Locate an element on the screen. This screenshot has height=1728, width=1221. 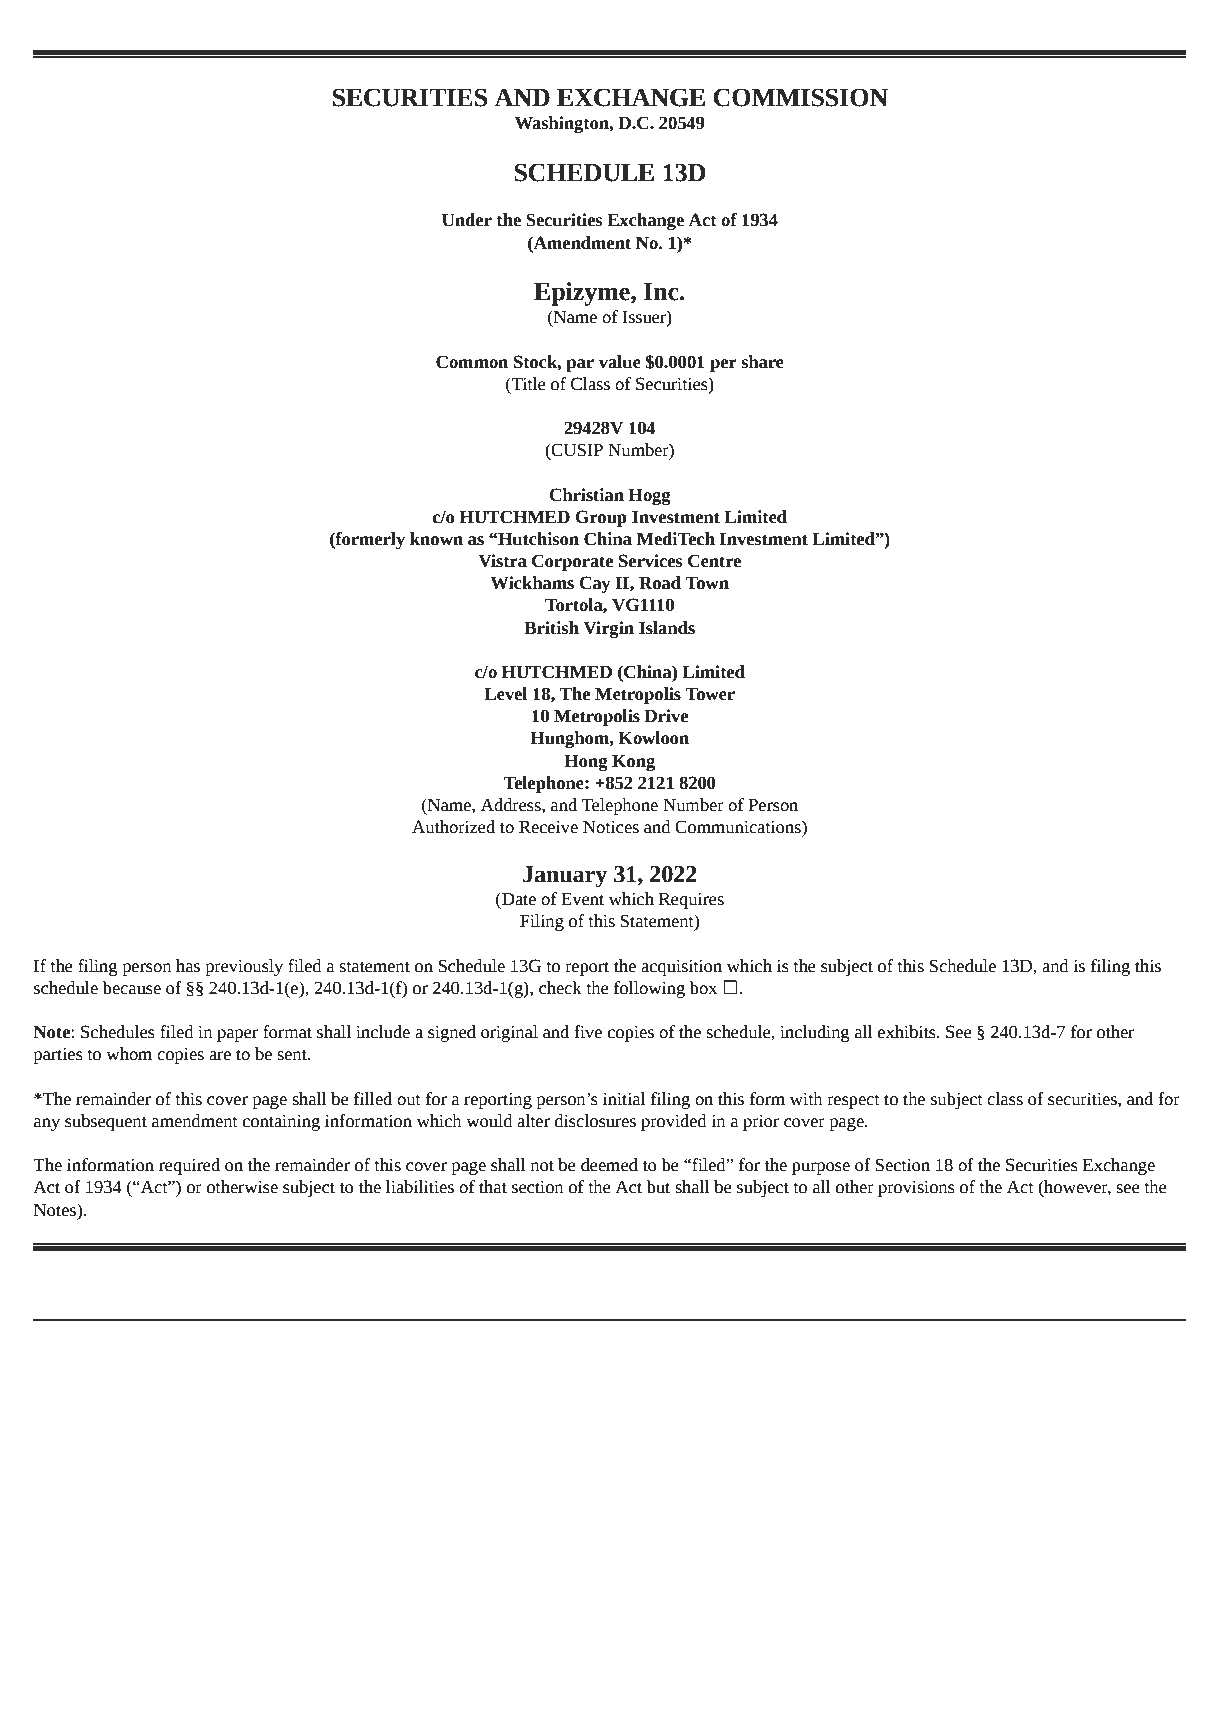
Title is located at coordinates (528, 384).
